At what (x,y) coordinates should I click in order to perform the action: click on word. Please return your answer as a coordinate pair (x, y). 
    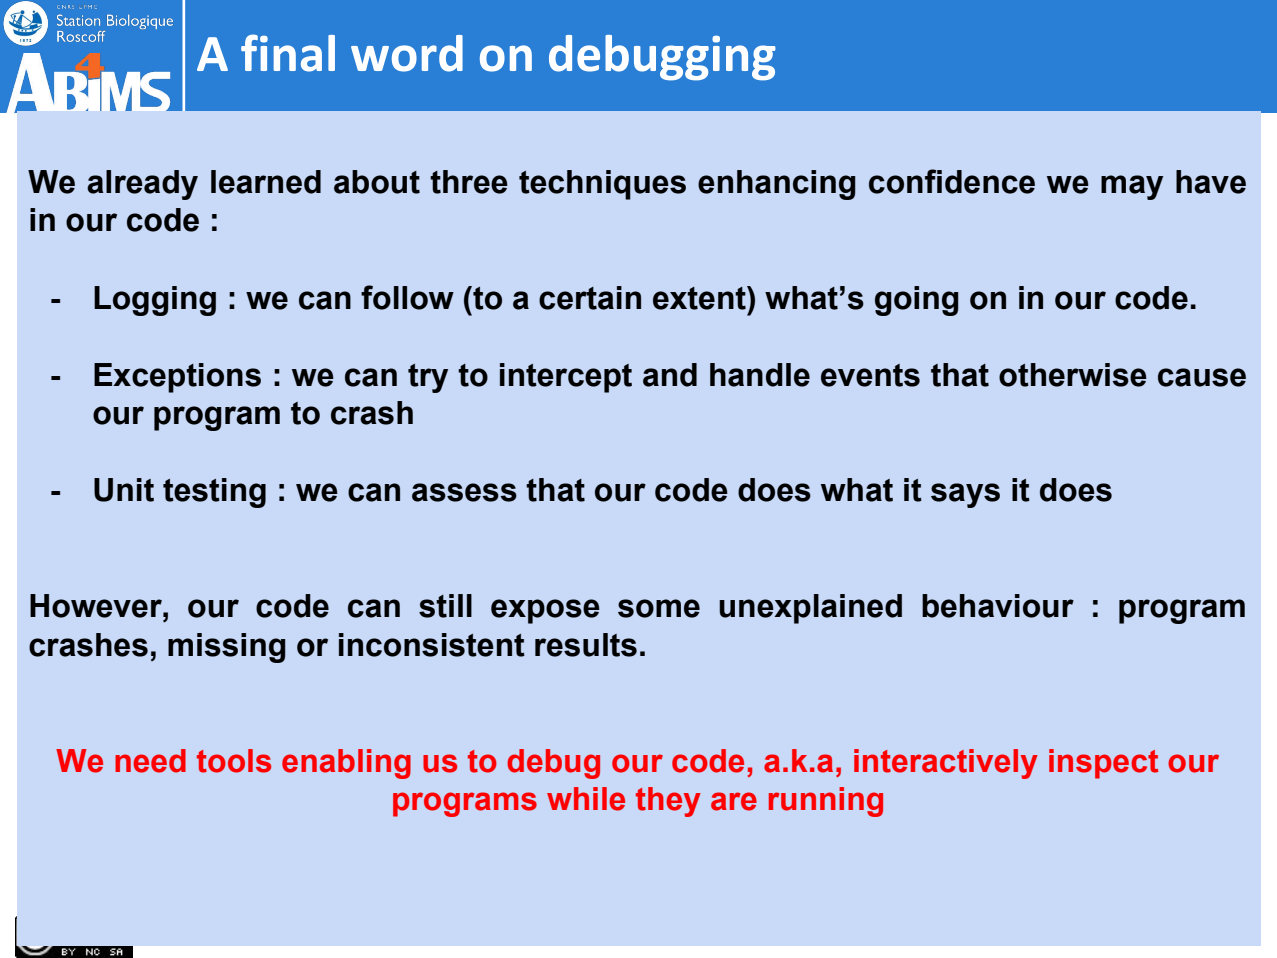
    Looking at the image, I should click on (407, 53).
